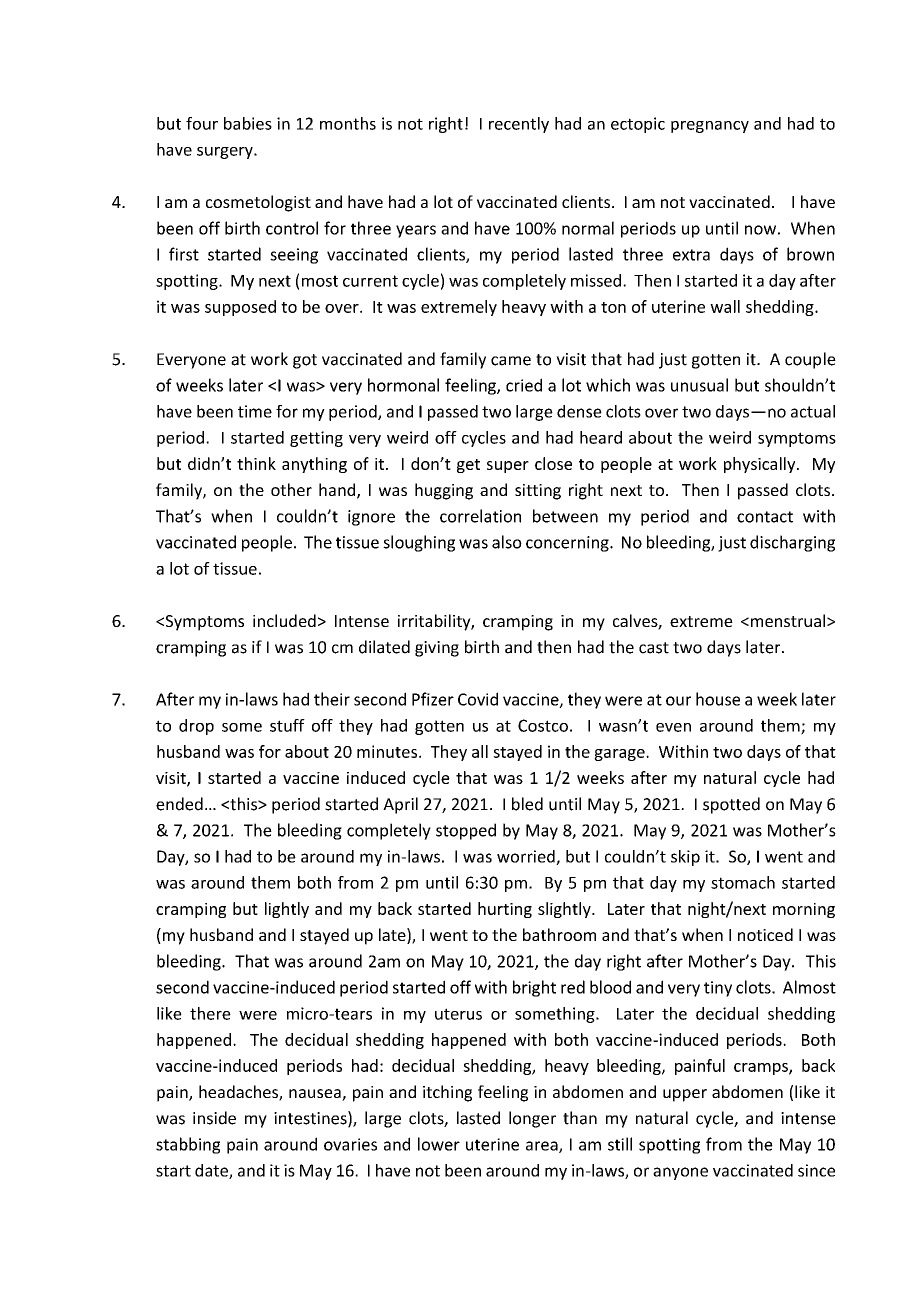  What do you see at coordinates (731, 805) in the screenshot?
I see `spotted` at bounding box center [731, 805].
